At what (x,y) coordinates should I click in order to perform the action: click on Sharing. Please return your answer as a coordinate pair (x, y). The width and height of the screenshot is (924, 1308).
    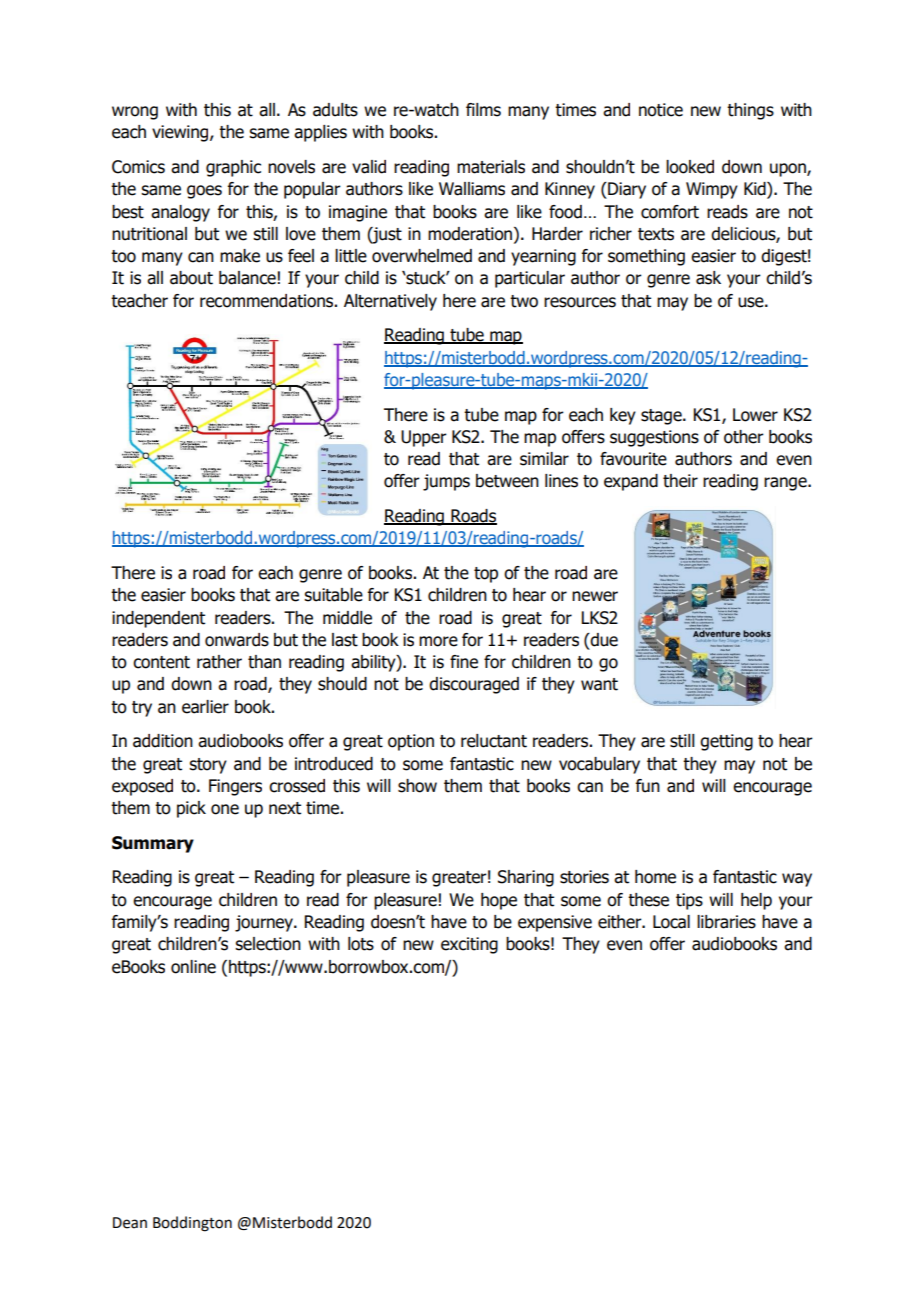
    Looking at the image, I should click on (526, 878).
